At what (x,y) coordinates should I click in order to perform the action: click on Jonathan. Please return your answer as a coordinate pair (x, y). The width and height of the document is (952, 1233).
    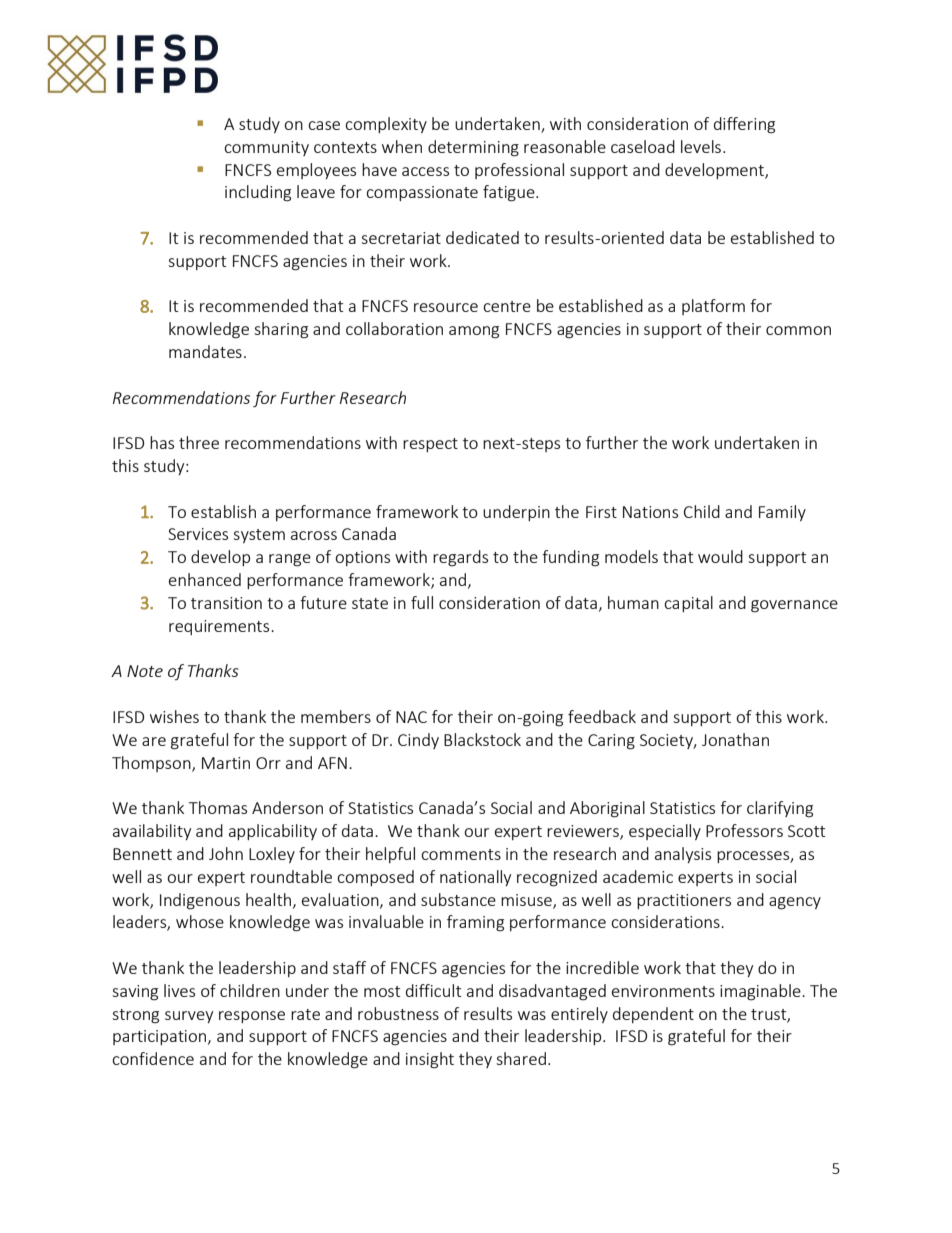
    Looking at the image, I should click on (735, 739).
